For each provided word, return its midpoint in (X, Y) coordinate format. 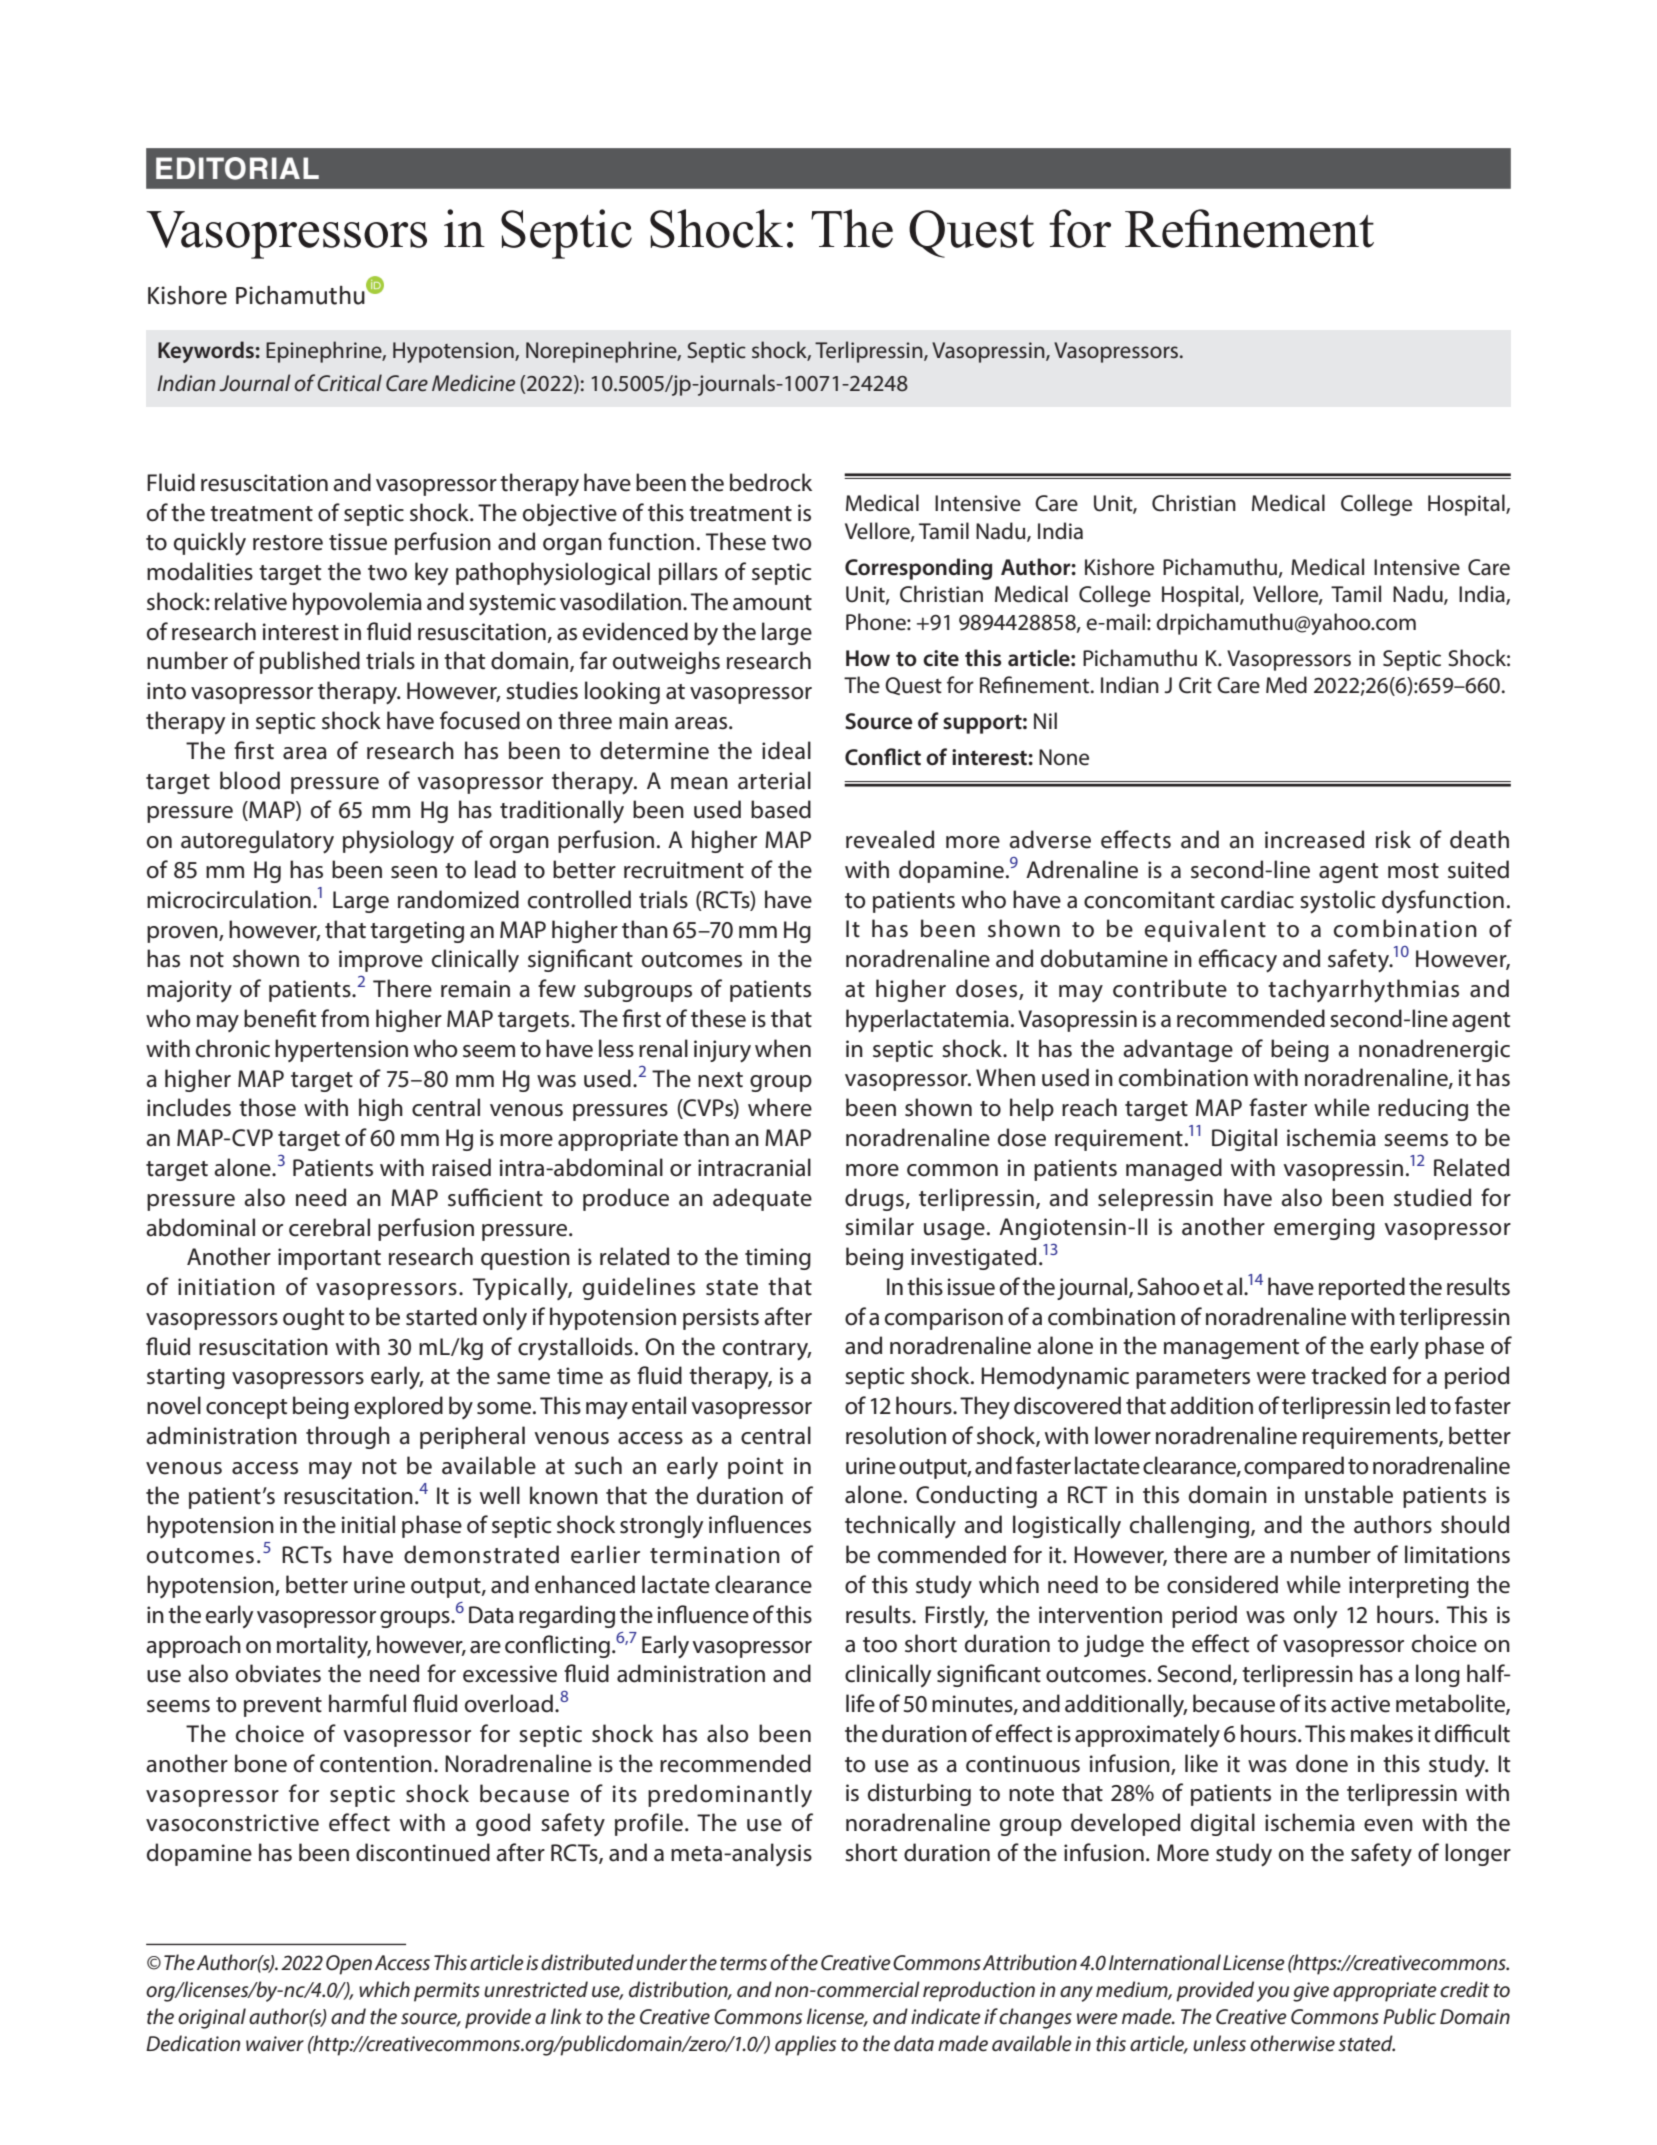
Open (349, 1965)
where (780, 1107)
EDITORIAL (237, 168)
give (1311, 1992)
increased (1314, 839)
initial (368, 1524)
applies (805, 2045)
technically (900, 1526)
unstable (1349, 1494)
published (310, 662)
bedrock (771, 482)
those (267, 1107)
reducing (1423, 1109)
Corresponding (918, 569)
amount (772, 603)
